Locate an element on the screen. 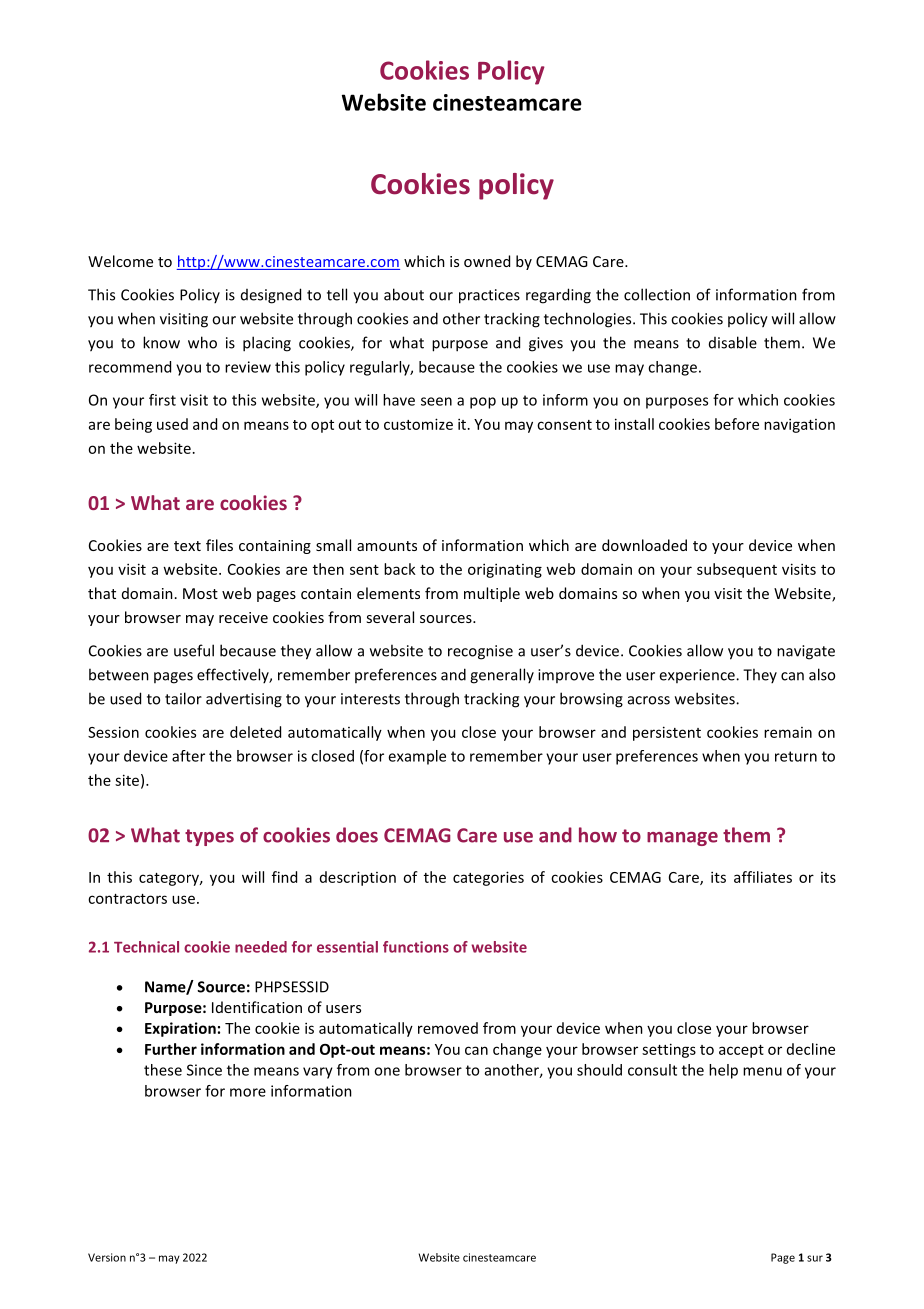 This screenshot has height=1309, width=924. after is located at coordinates (188, 756).
